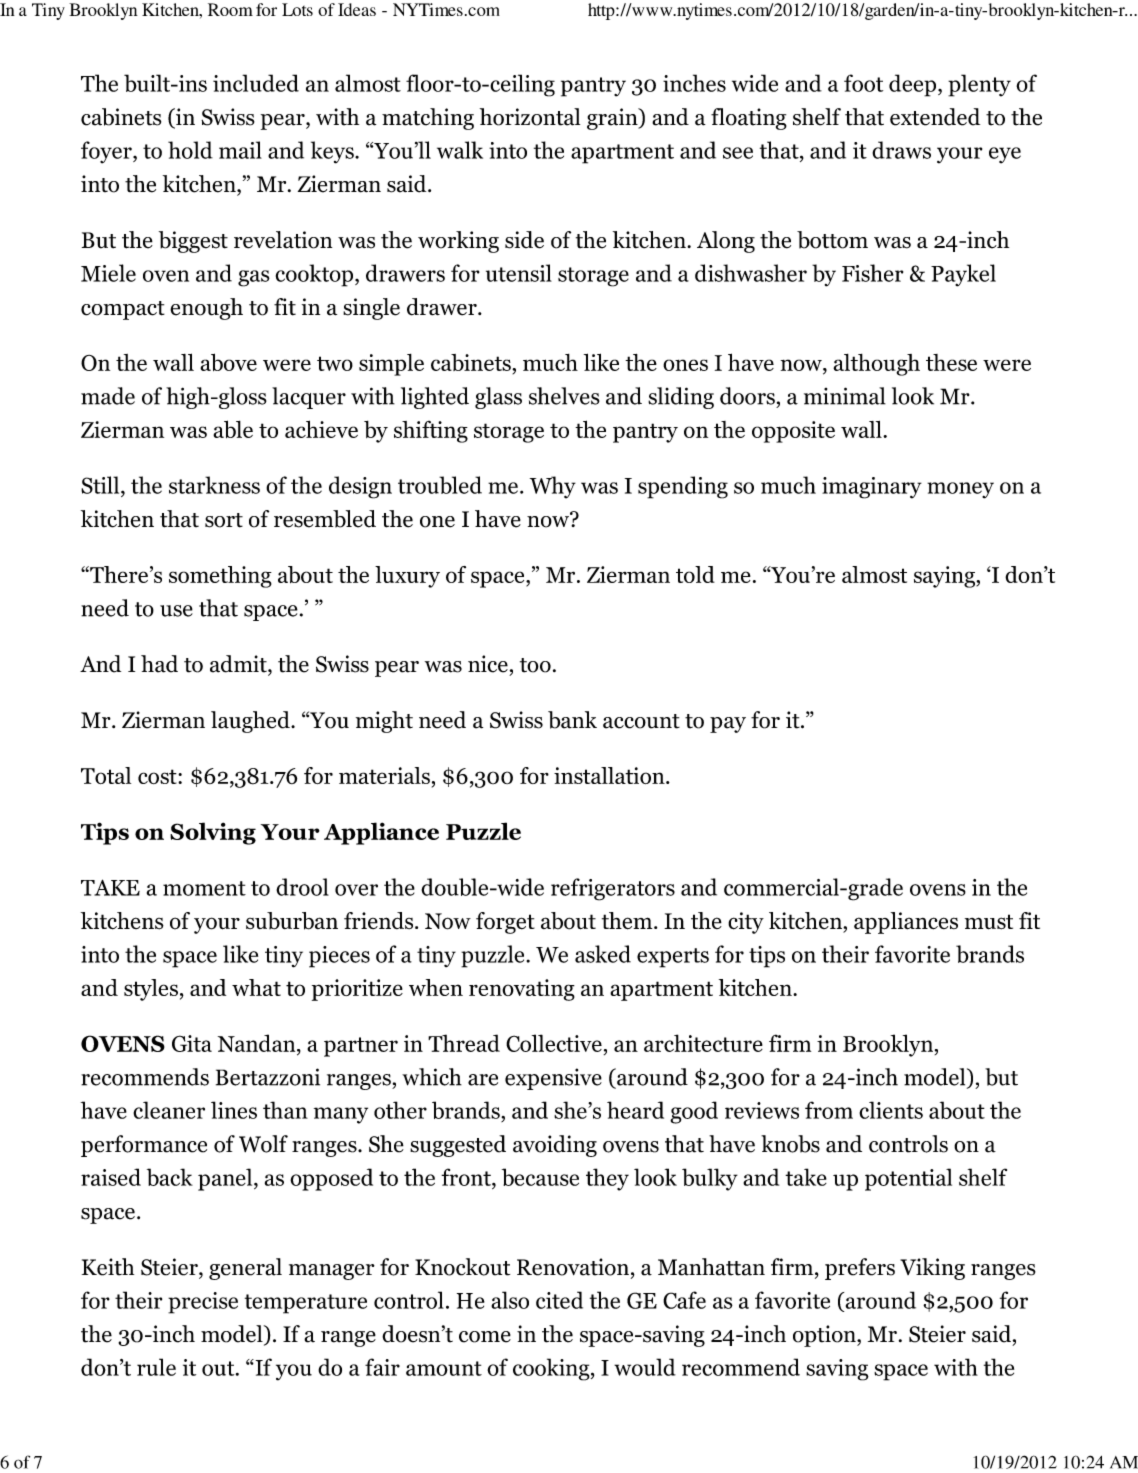 The height and width of the page is (1473, 1138). Describe the element at coordinates (610, 775) in the page. I see `installation` at that location.
